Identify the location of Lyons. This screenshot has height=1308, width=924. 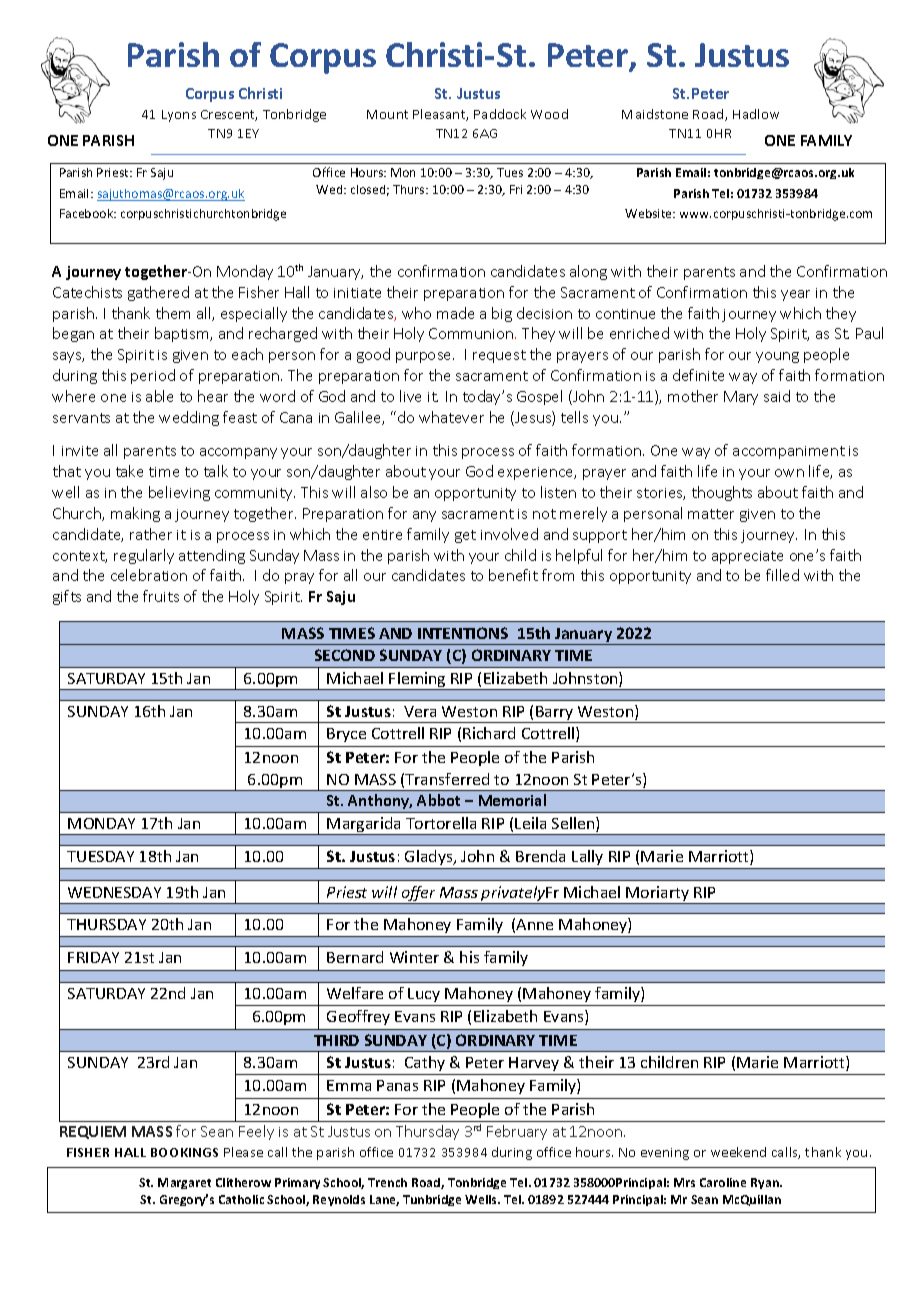
(179, 116).
